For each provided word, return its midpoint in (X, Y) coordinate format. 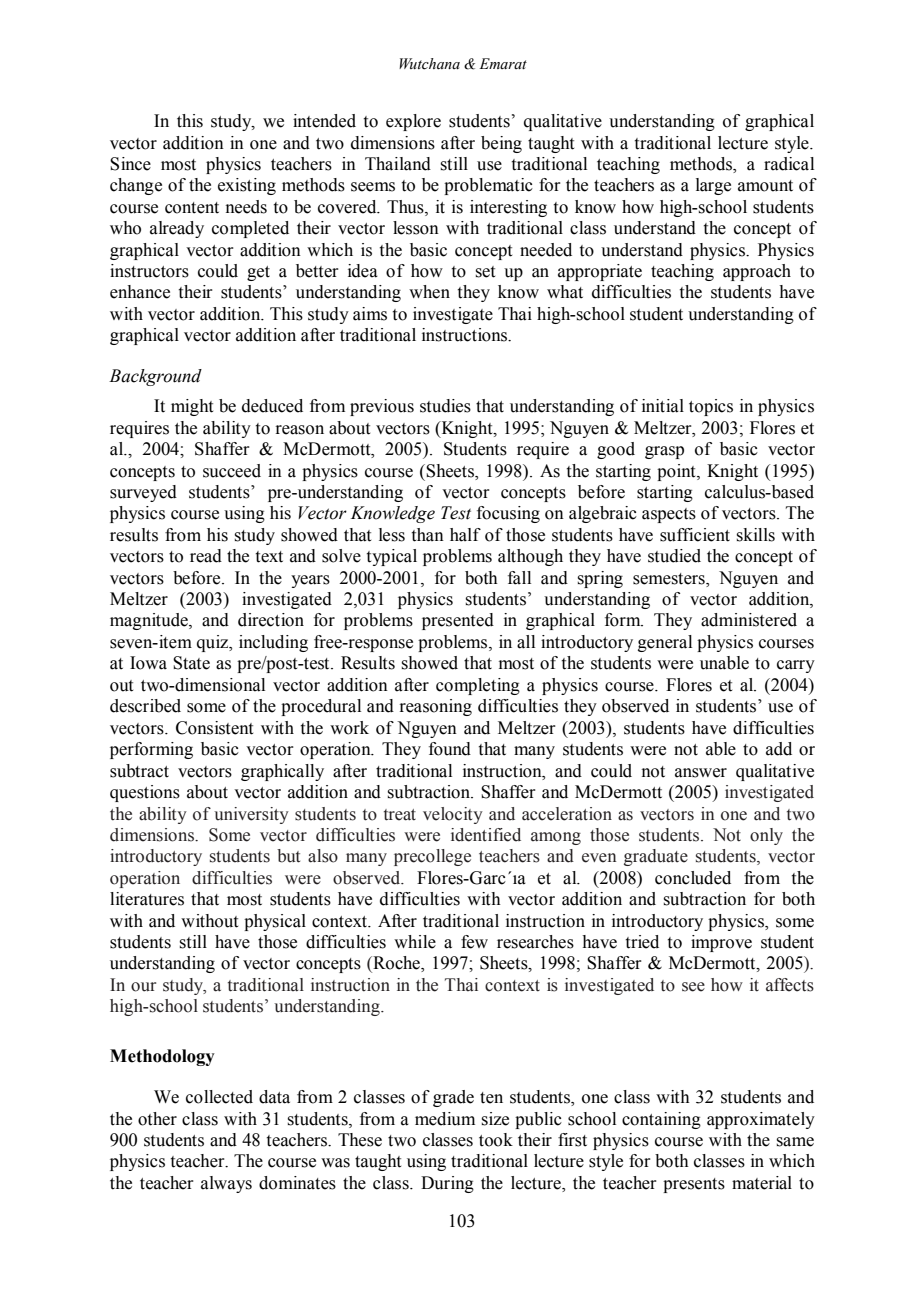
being (501, 144)
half (465, 535)
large (713, 186)
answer (701, 773)
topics (711, 407)
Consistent (214, 728)
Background (155, 377)
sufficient (695, 535)
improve (721, 943)
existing (247, 186)
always (226, 1184)
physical (275, 922)
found (450, 749)
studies (445, 406)
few (474, 942)
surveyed (143, 493)
